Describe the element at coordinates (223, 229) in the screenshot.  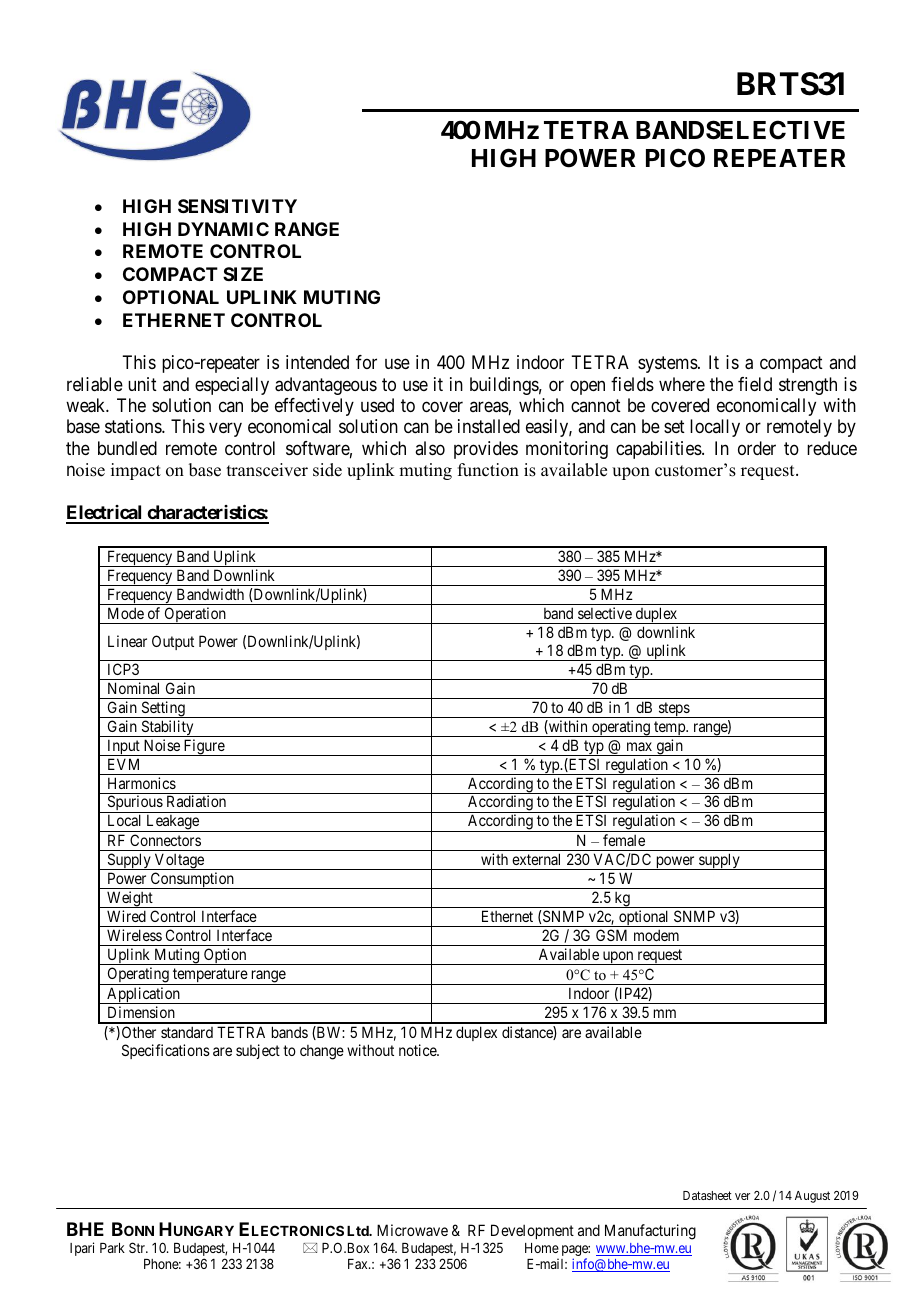
I see `DYNAMIC` at that location.
